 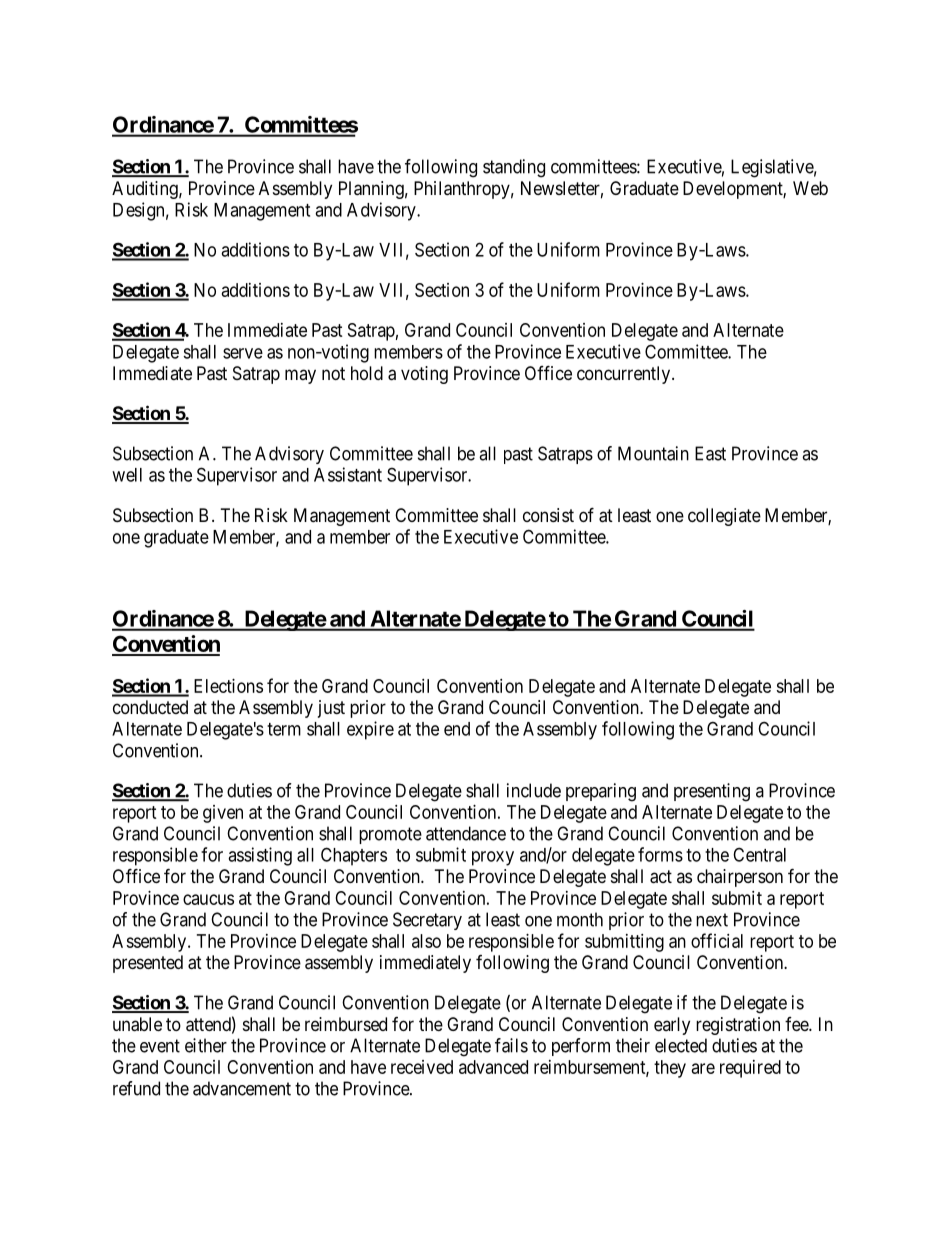 I want to click on hold, so click(x=367, y=373).
